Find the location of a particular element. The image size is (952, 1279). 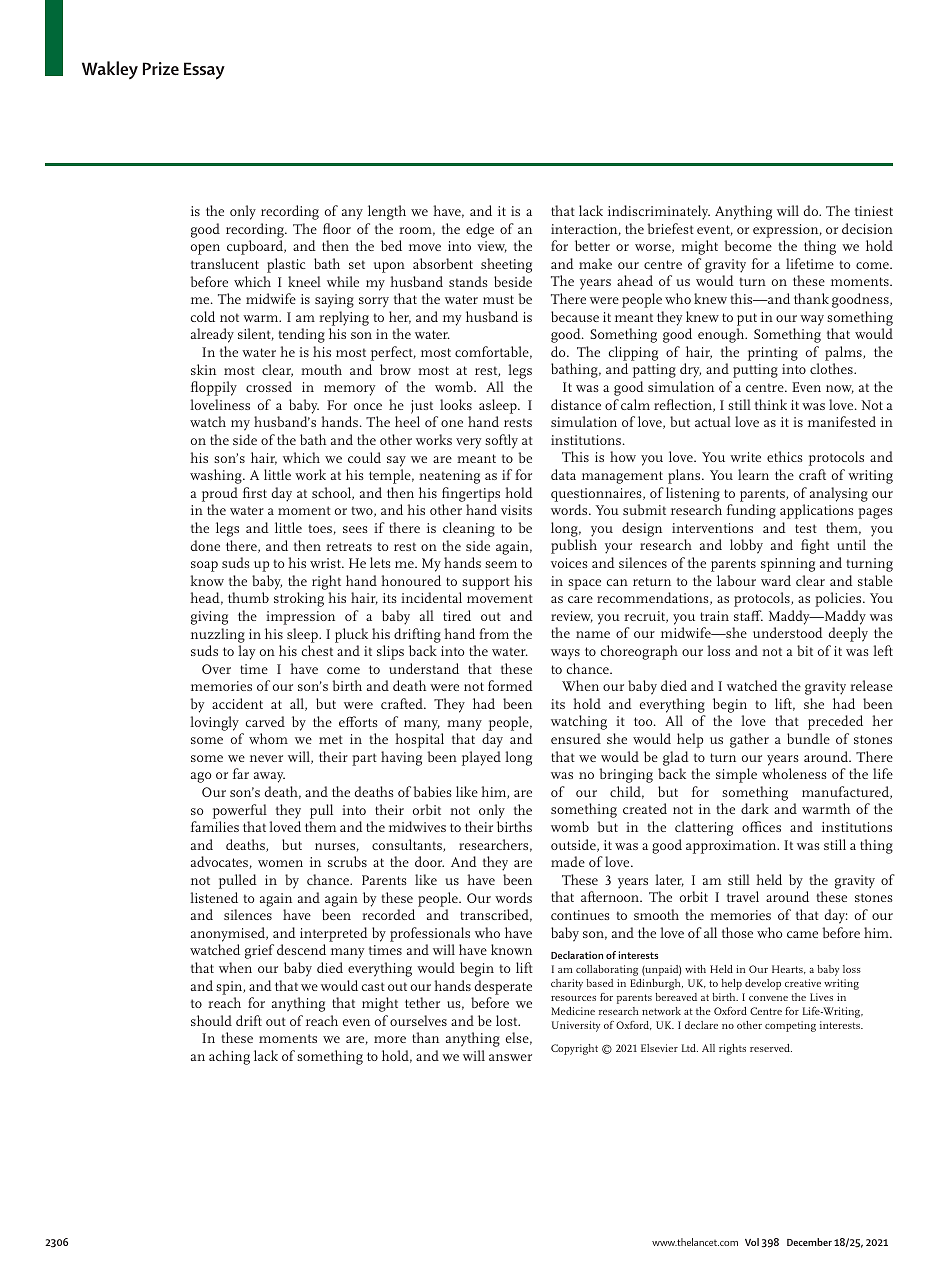

December is located at coordinates (809, 1242).
